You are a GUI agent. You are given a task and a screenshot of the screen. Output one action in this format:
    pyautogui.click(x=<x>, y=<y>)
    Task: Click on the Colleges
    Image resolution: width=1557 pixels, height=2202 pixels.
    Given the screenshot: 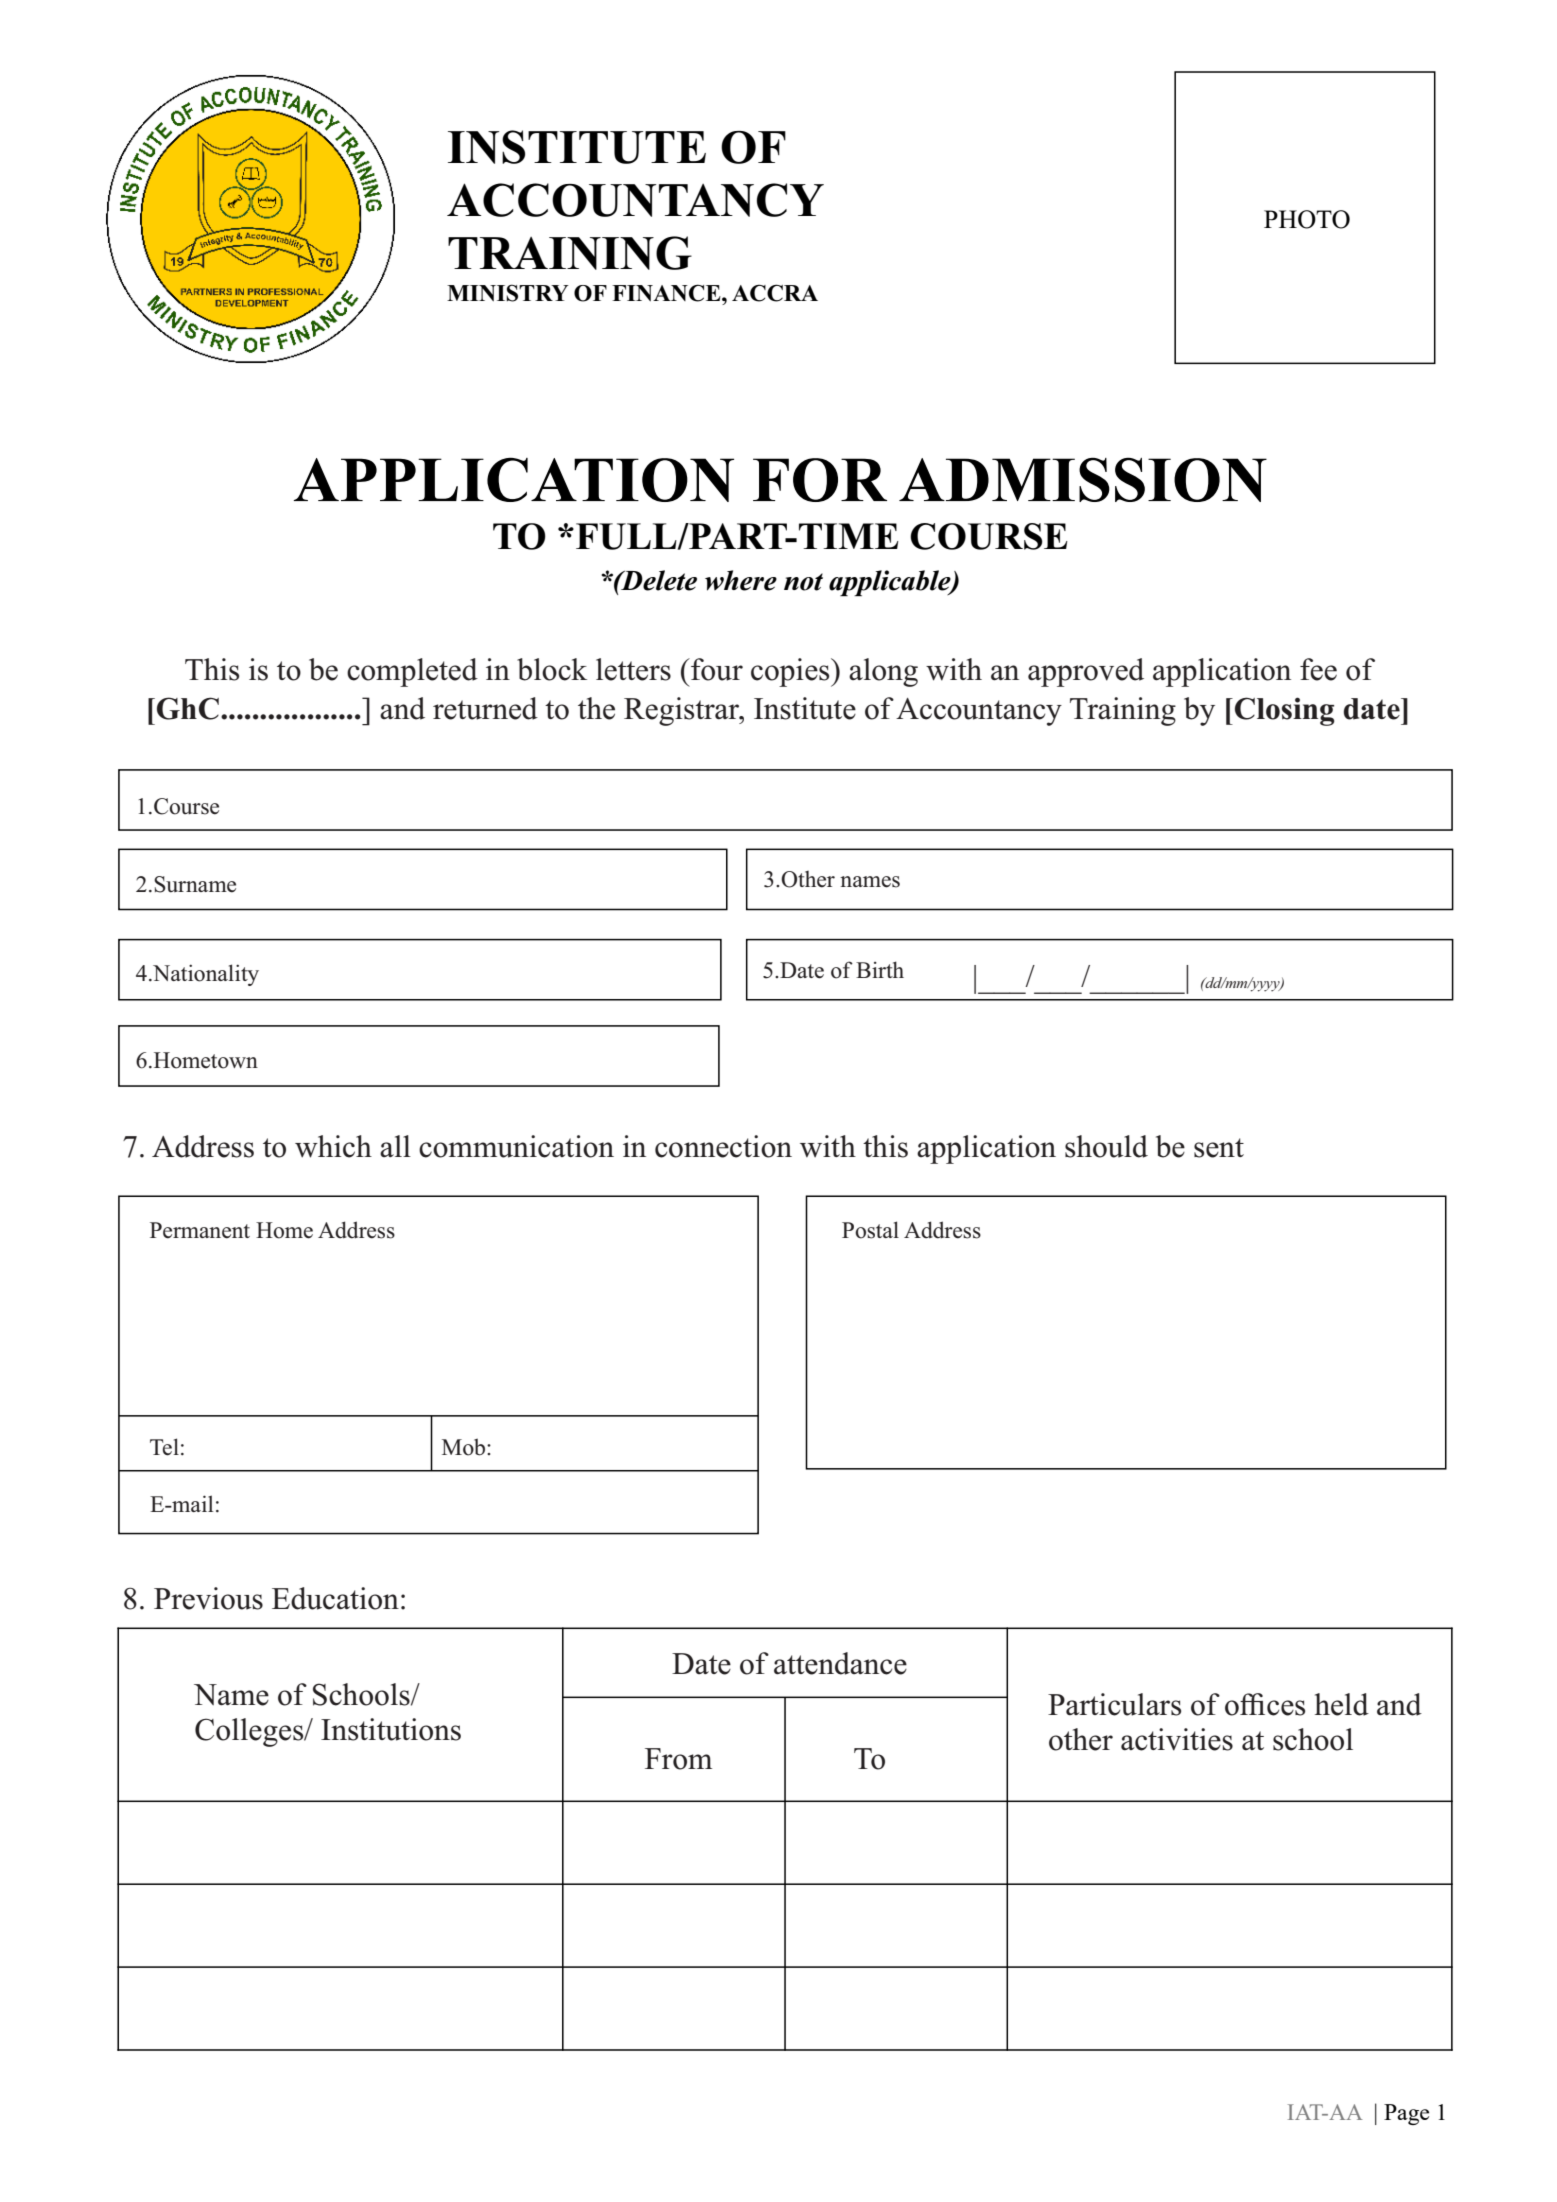 What is the action you would take?
    pyautogui.click(x=250, y=1732)
